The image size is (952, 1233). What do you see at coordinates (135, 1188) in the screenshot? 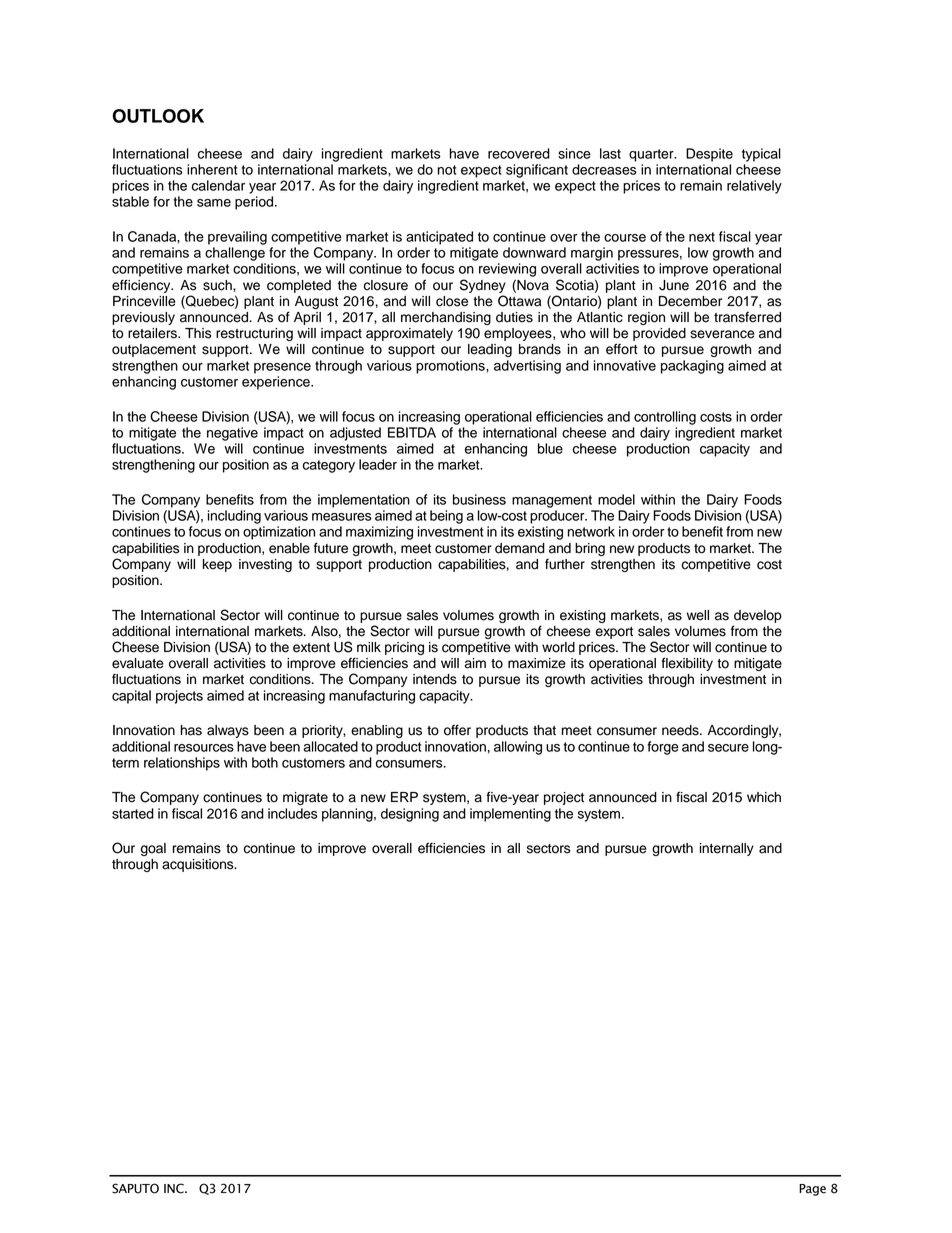
I see `SAPUTO` at bounding box center [135, 1188].
